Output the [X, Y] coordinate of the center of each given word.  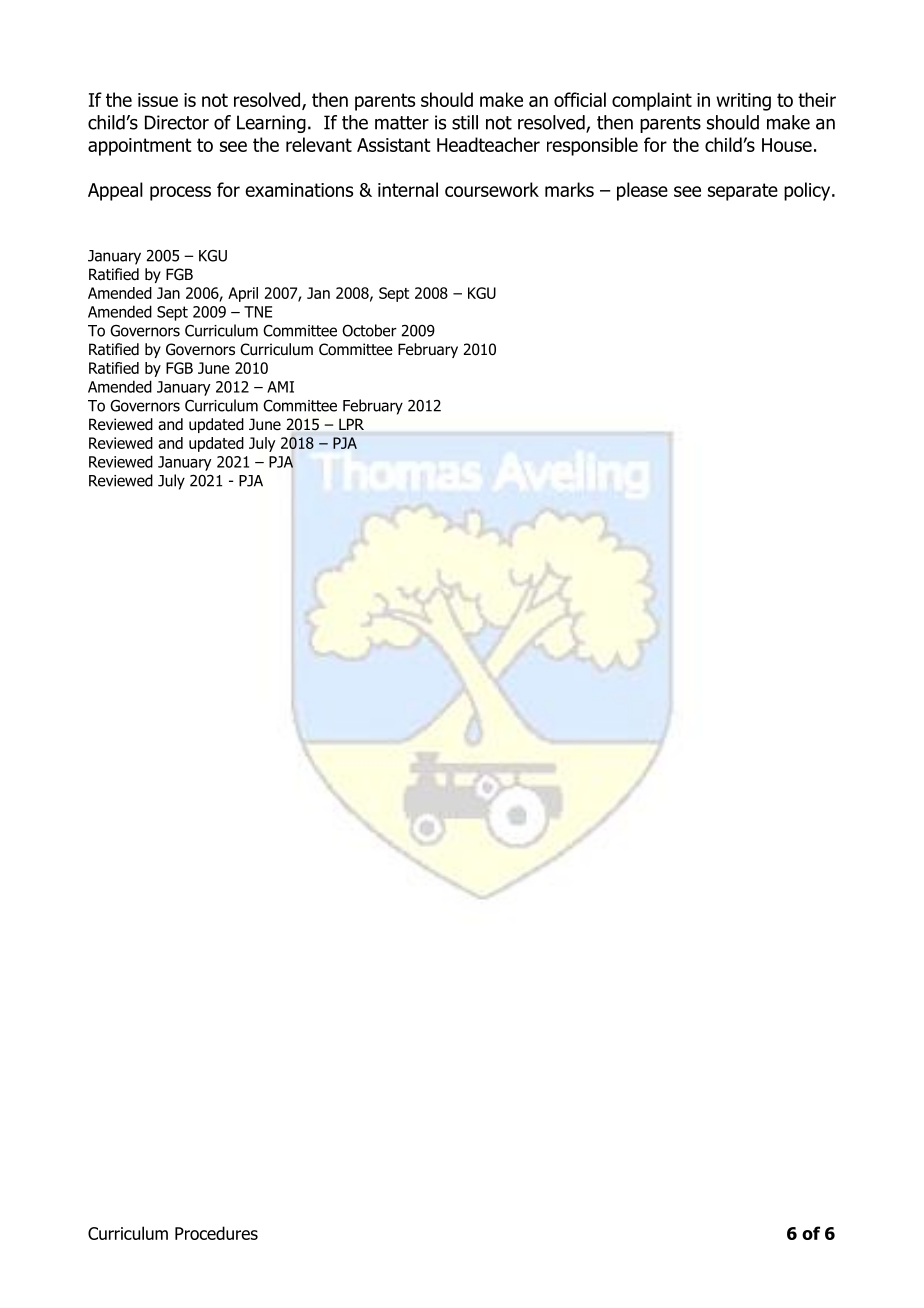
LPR [351, 424]
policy [808, 191]
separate [743, 192]
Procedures [216, 1233]
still [465, 122]
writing [743, 102]
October [369, 330]
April [243, 294]
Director [177, 122]
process [180, 193]
